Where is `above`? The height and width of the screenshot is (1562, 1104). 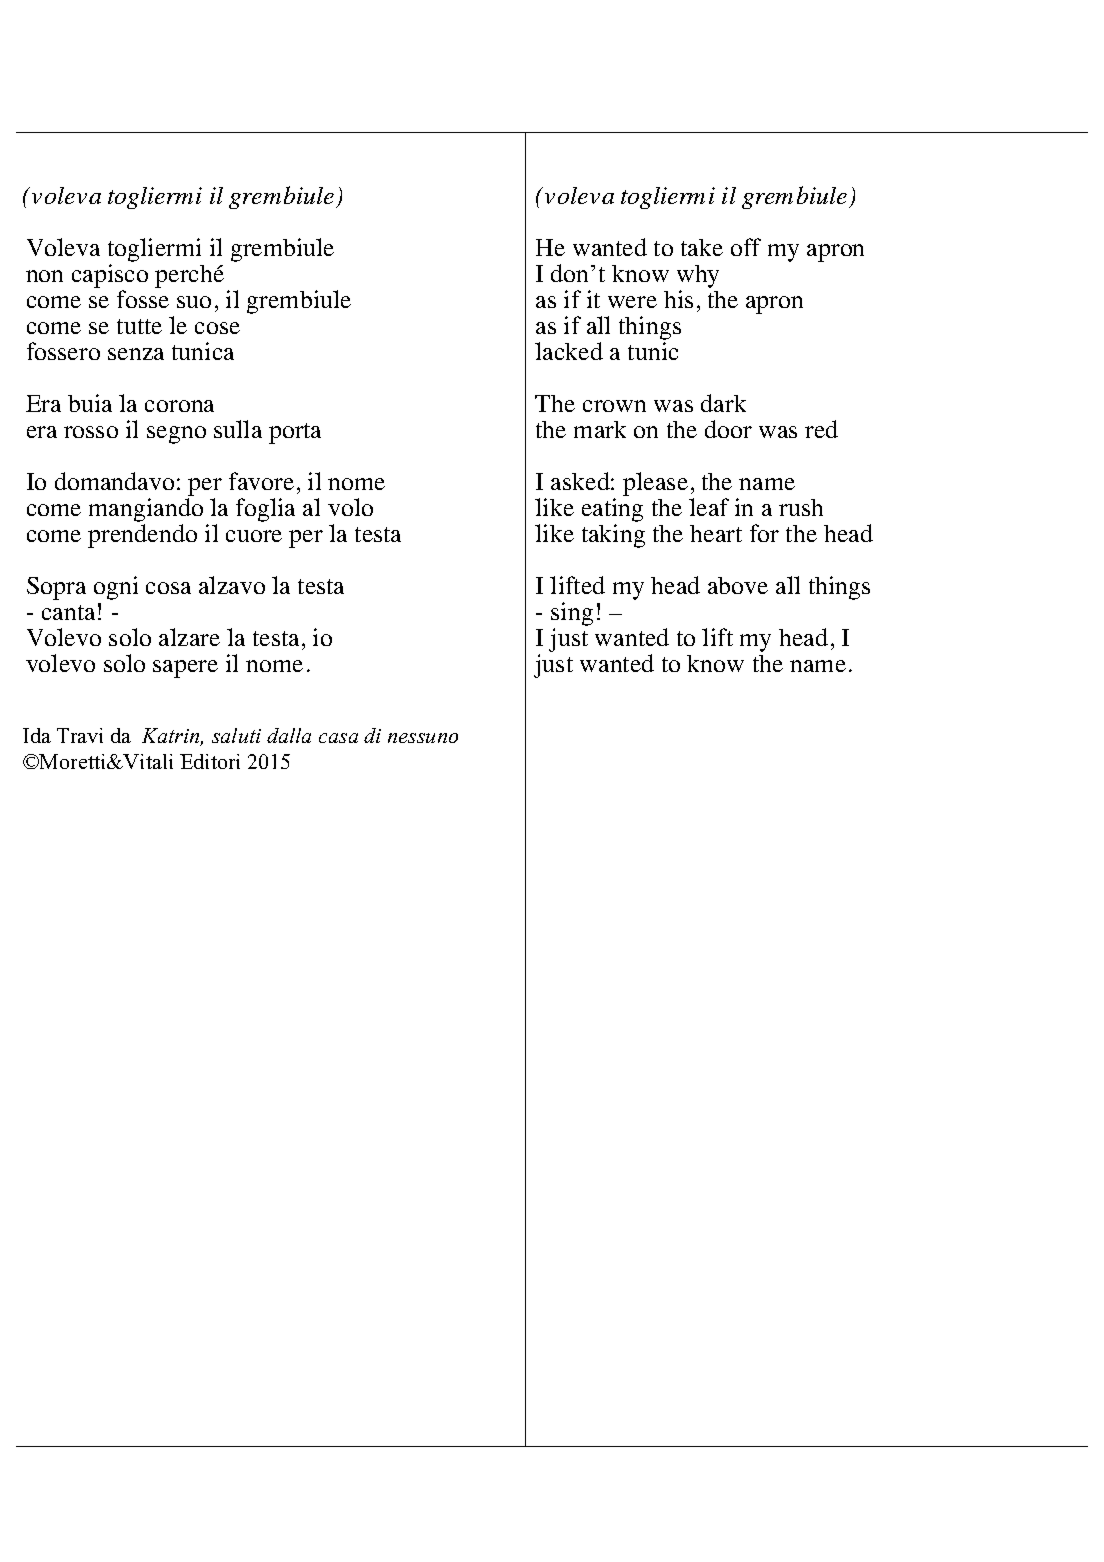 above is located at coordinates (738, 585).
